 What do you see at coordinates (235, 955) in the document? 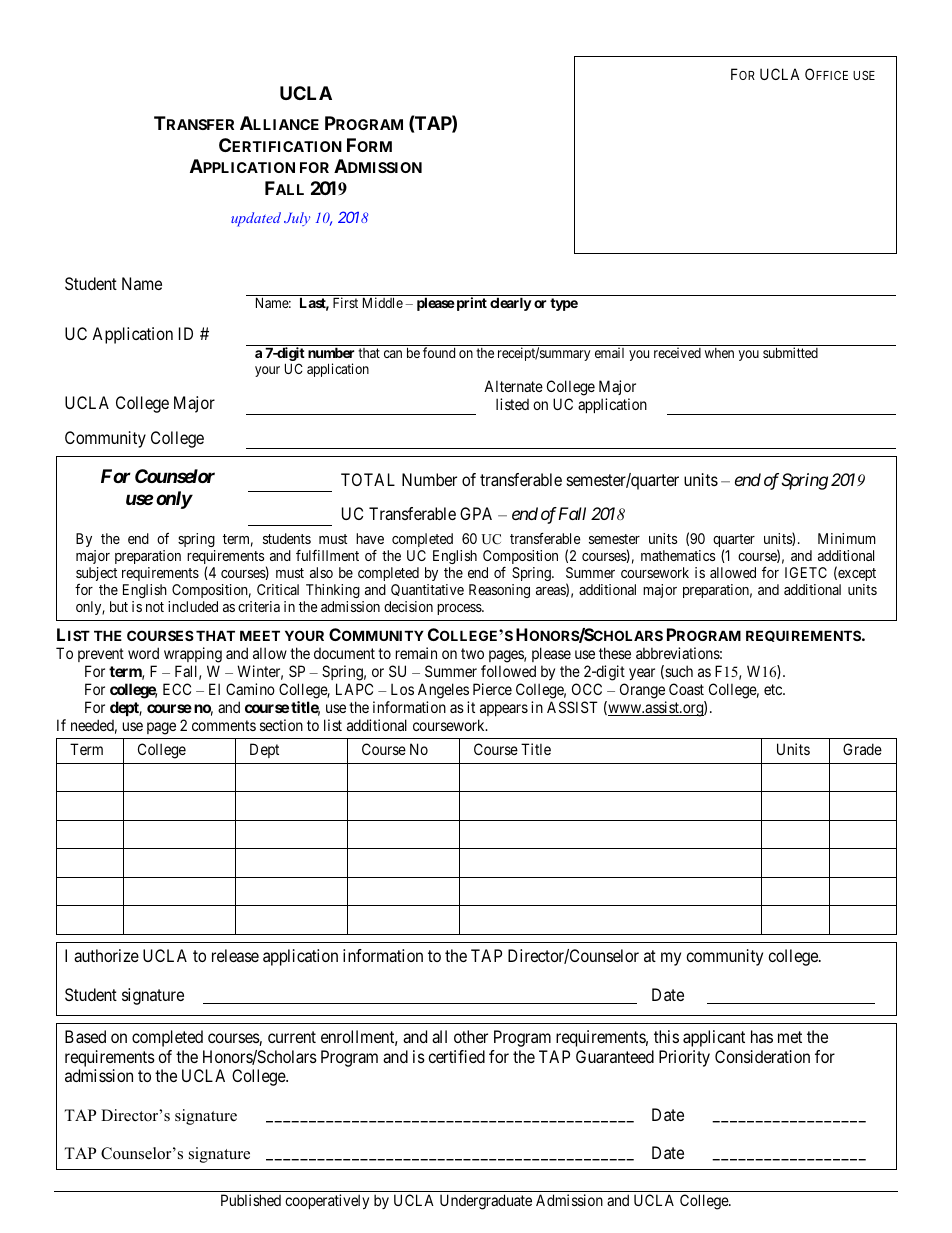
I see `release` at bounding box center [235, 955].
